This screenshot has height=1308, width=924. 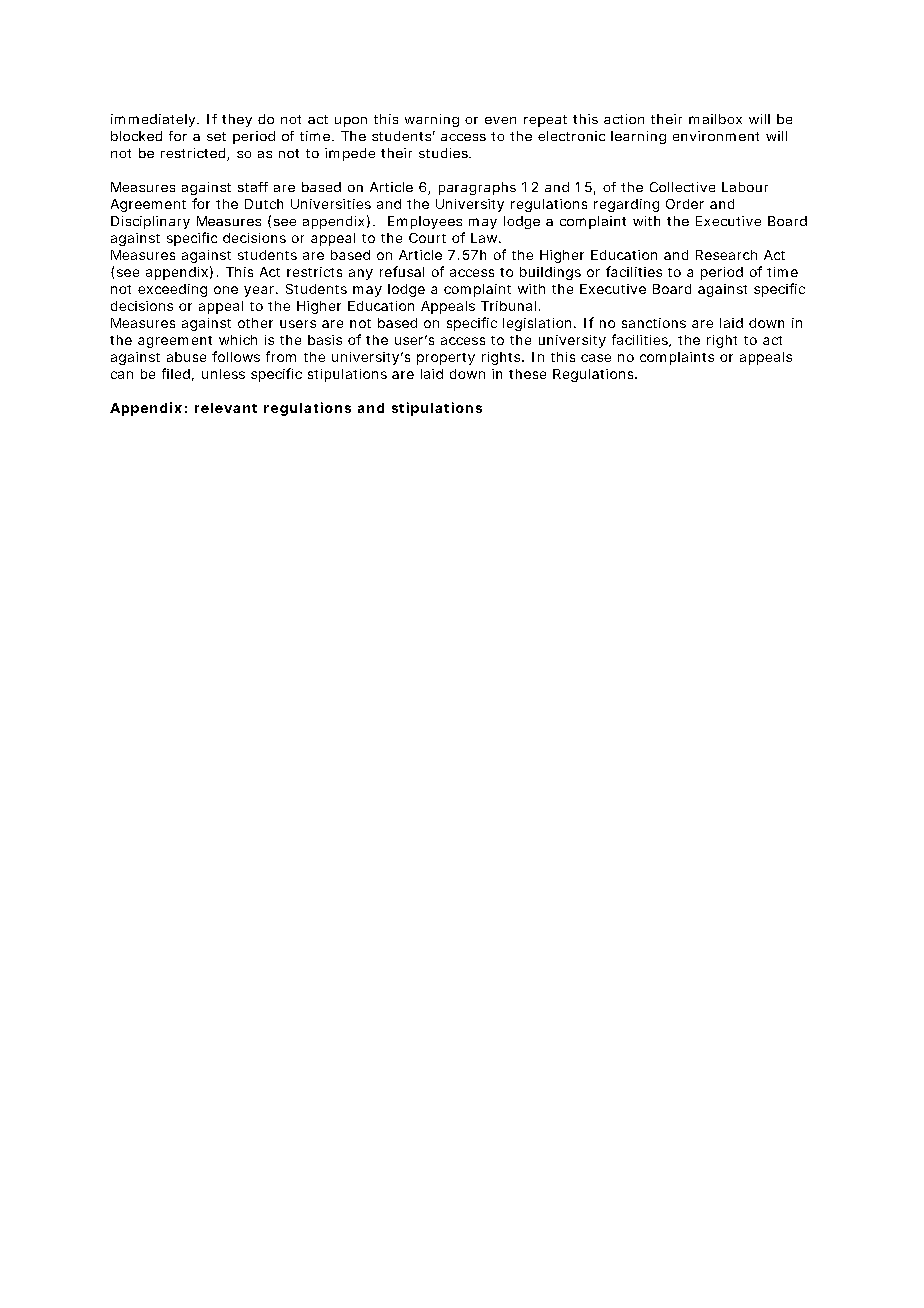 What do you see at coordinates (216, 136) in the screenshot?
I see `set` at bounding box center [216, 136].
